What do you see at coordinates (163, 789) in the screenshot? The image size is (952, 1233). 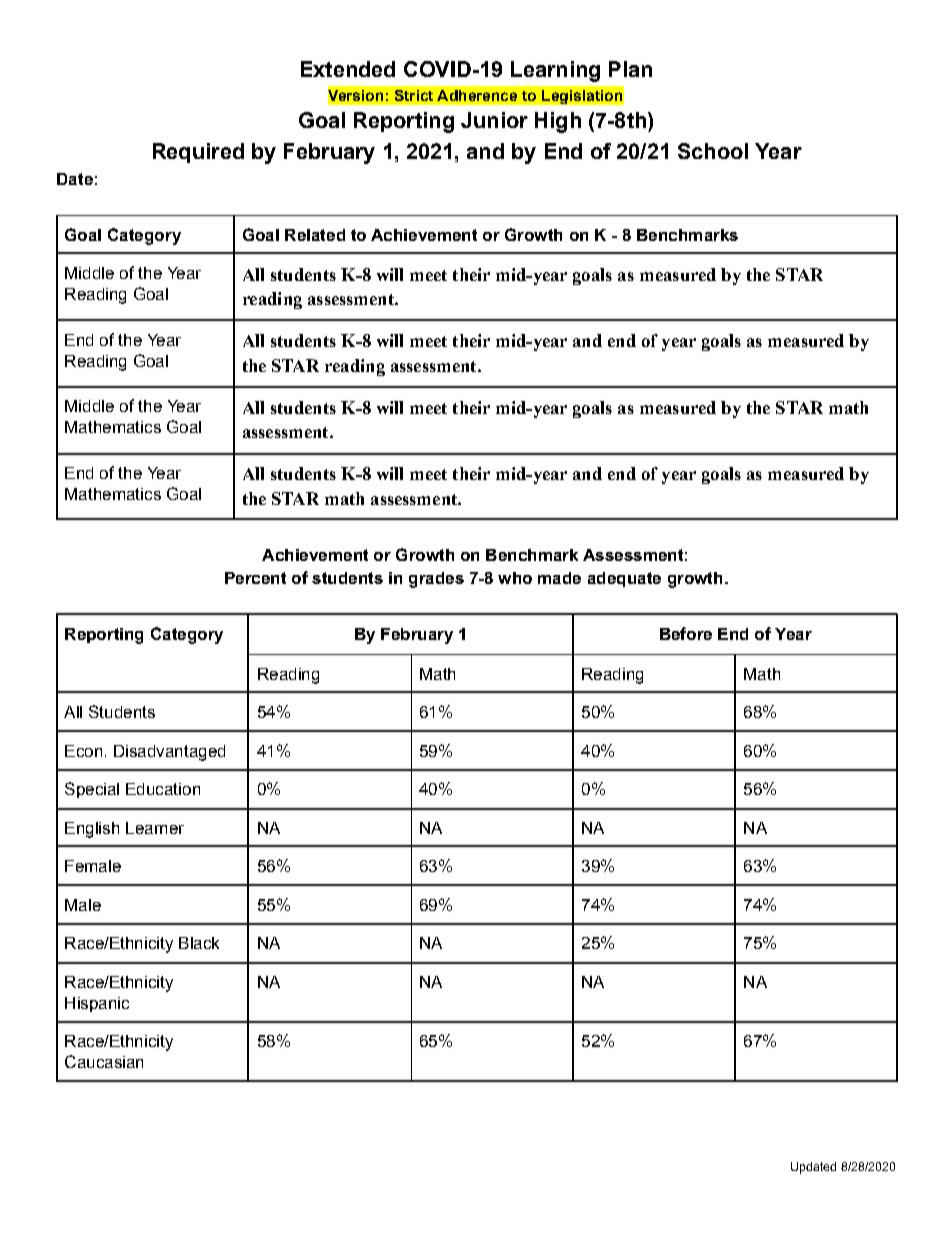 I see `Education` at bounding box center [163, 789].
